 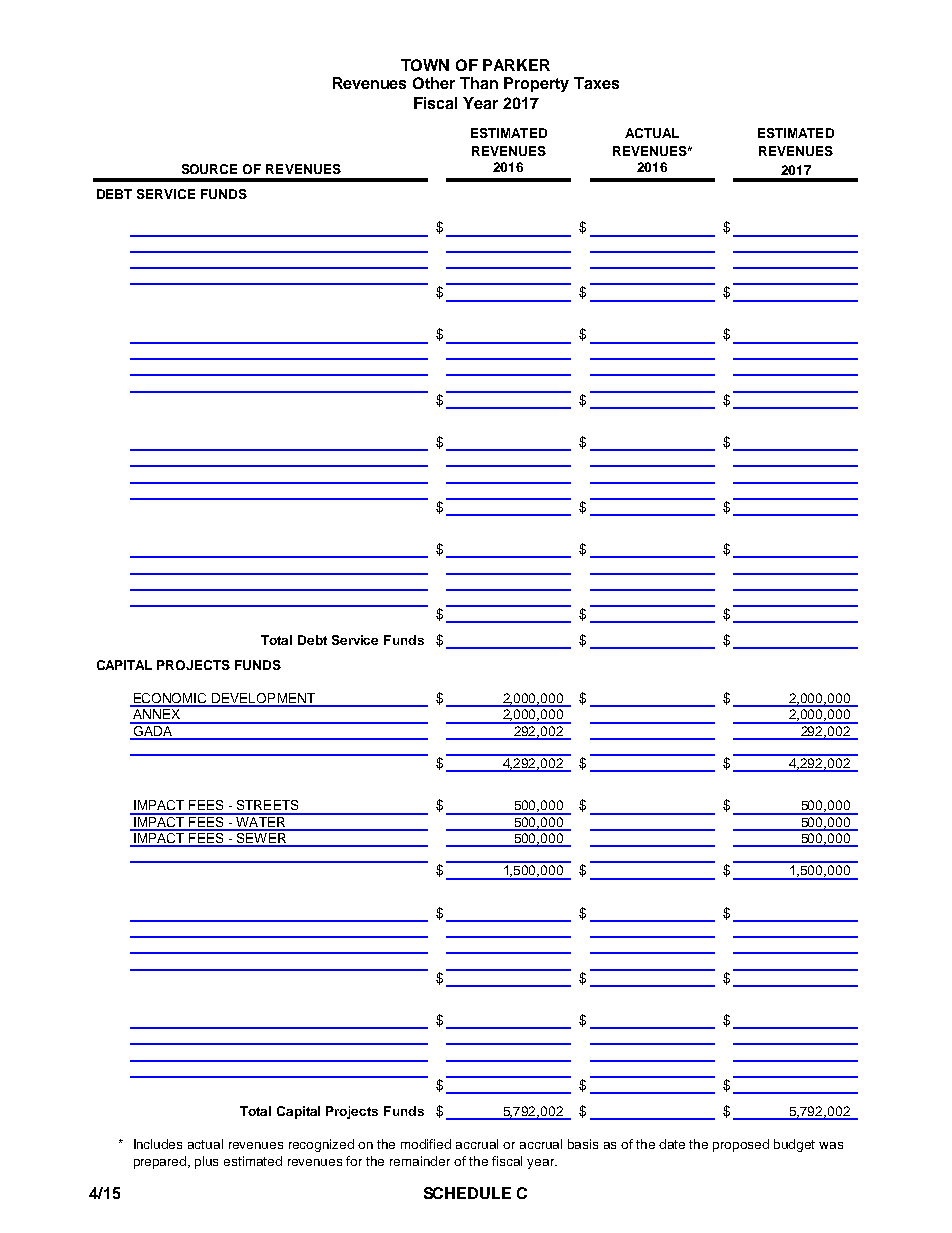 What do you see at coordinates (536, 84) in the document?
I see `Property` at bounding box center [536, 84].
